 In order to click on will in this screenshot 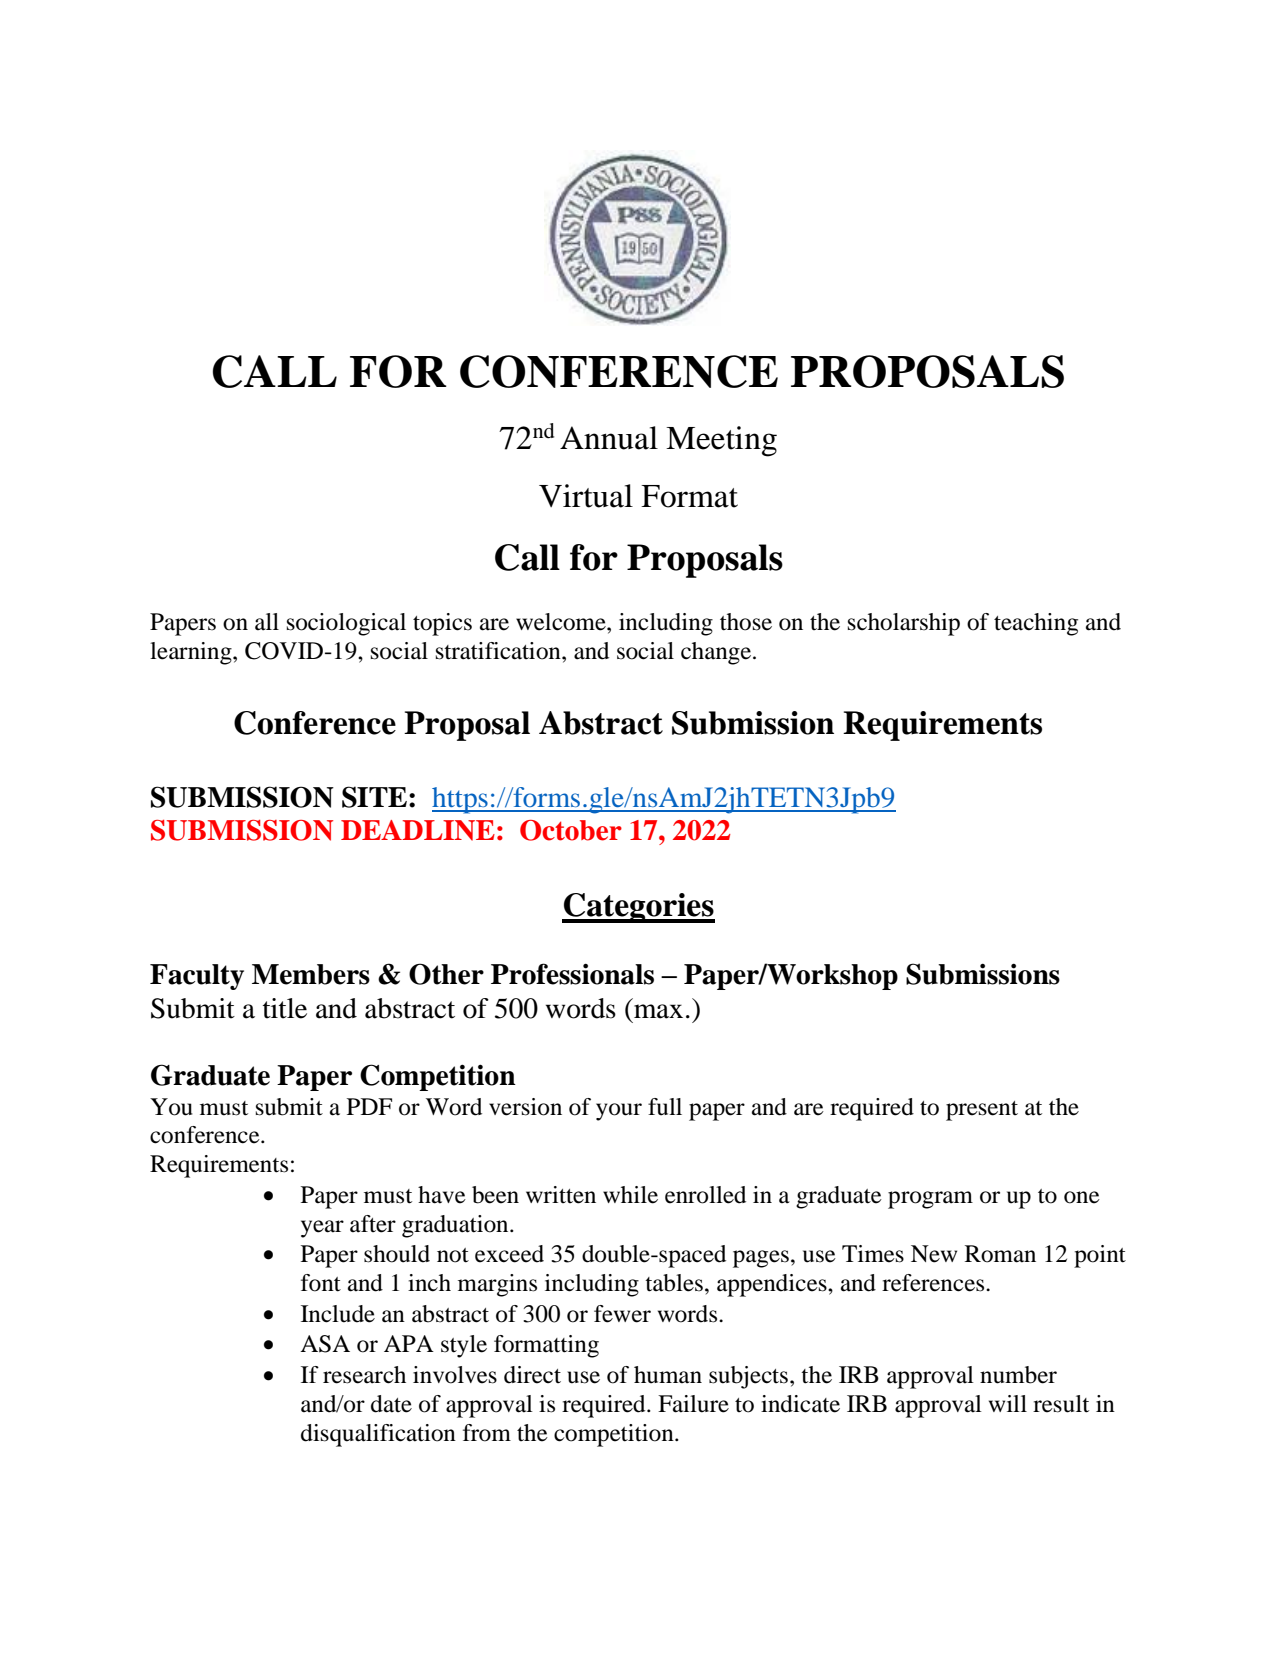, I will do `click(1008, 1403)`.
